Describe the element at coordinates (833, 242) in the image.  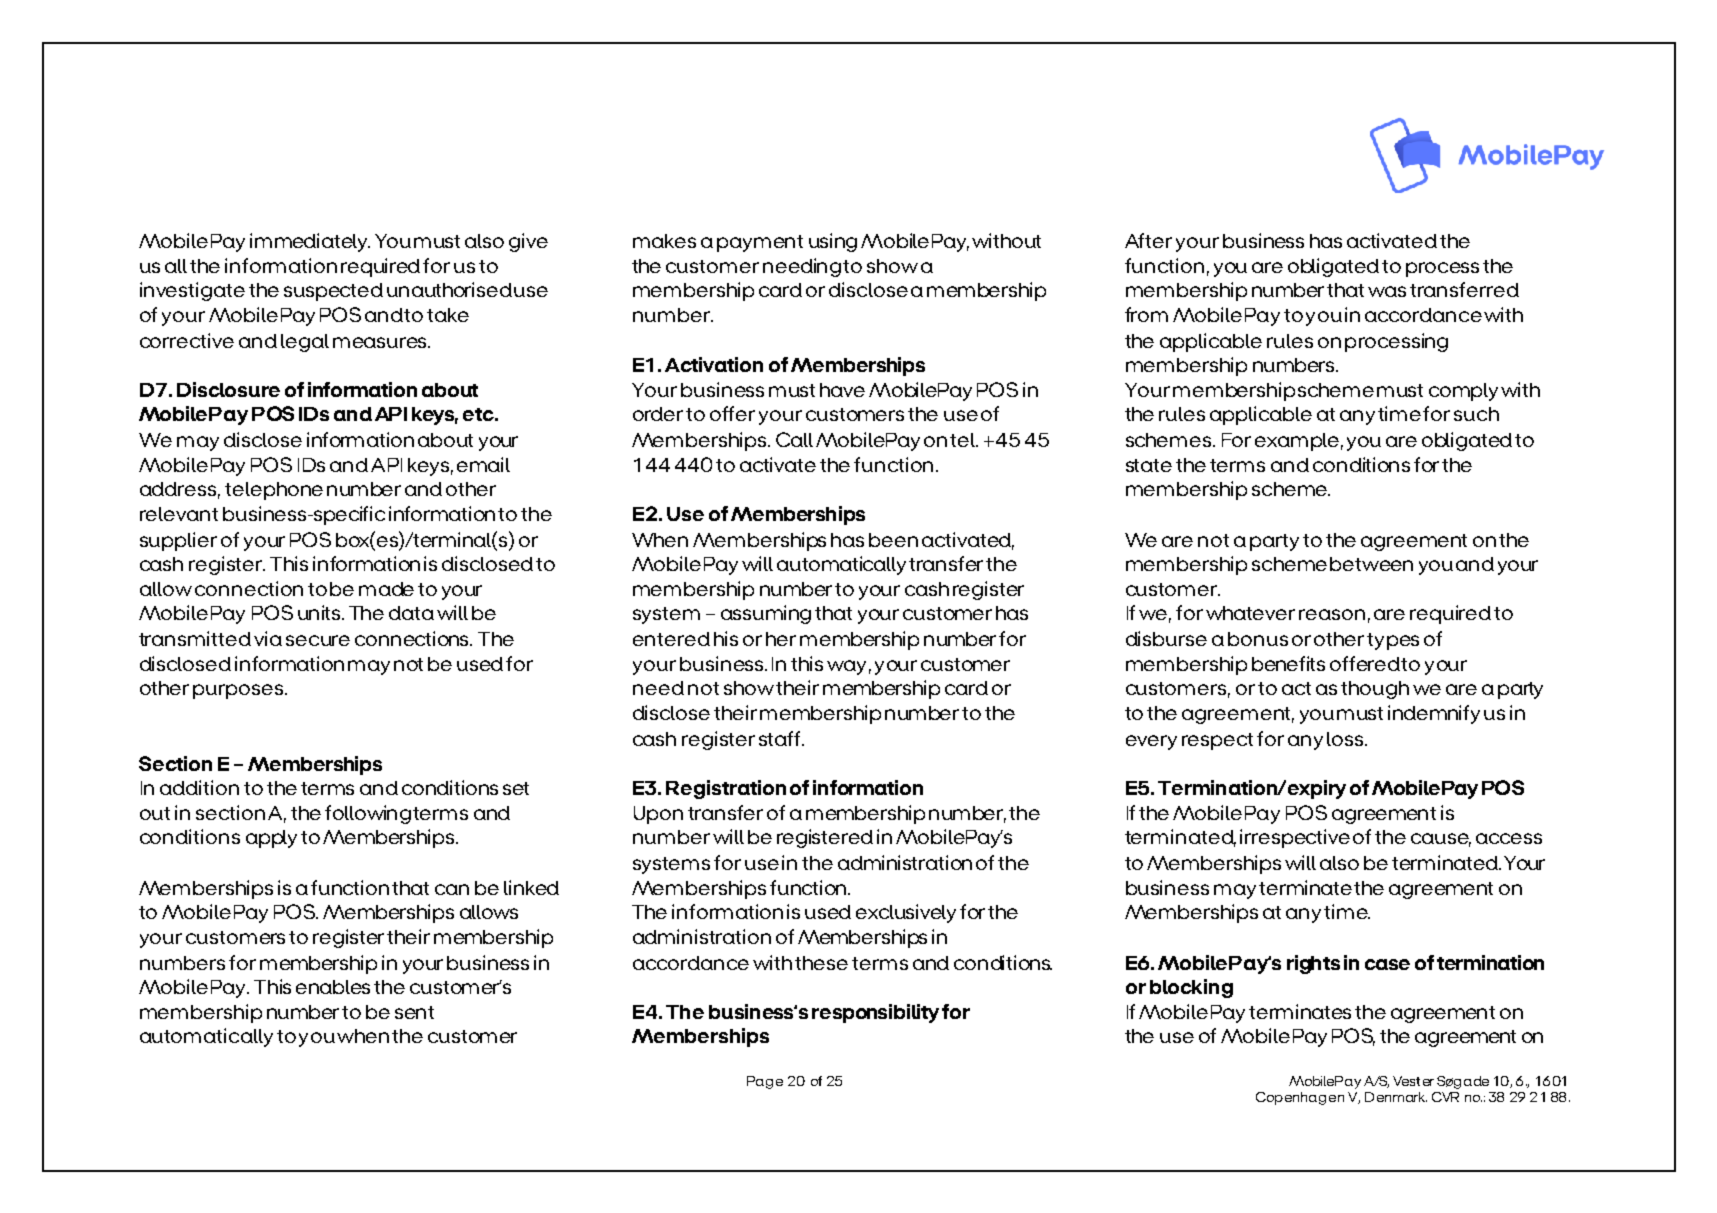
I see `using` at that location.
